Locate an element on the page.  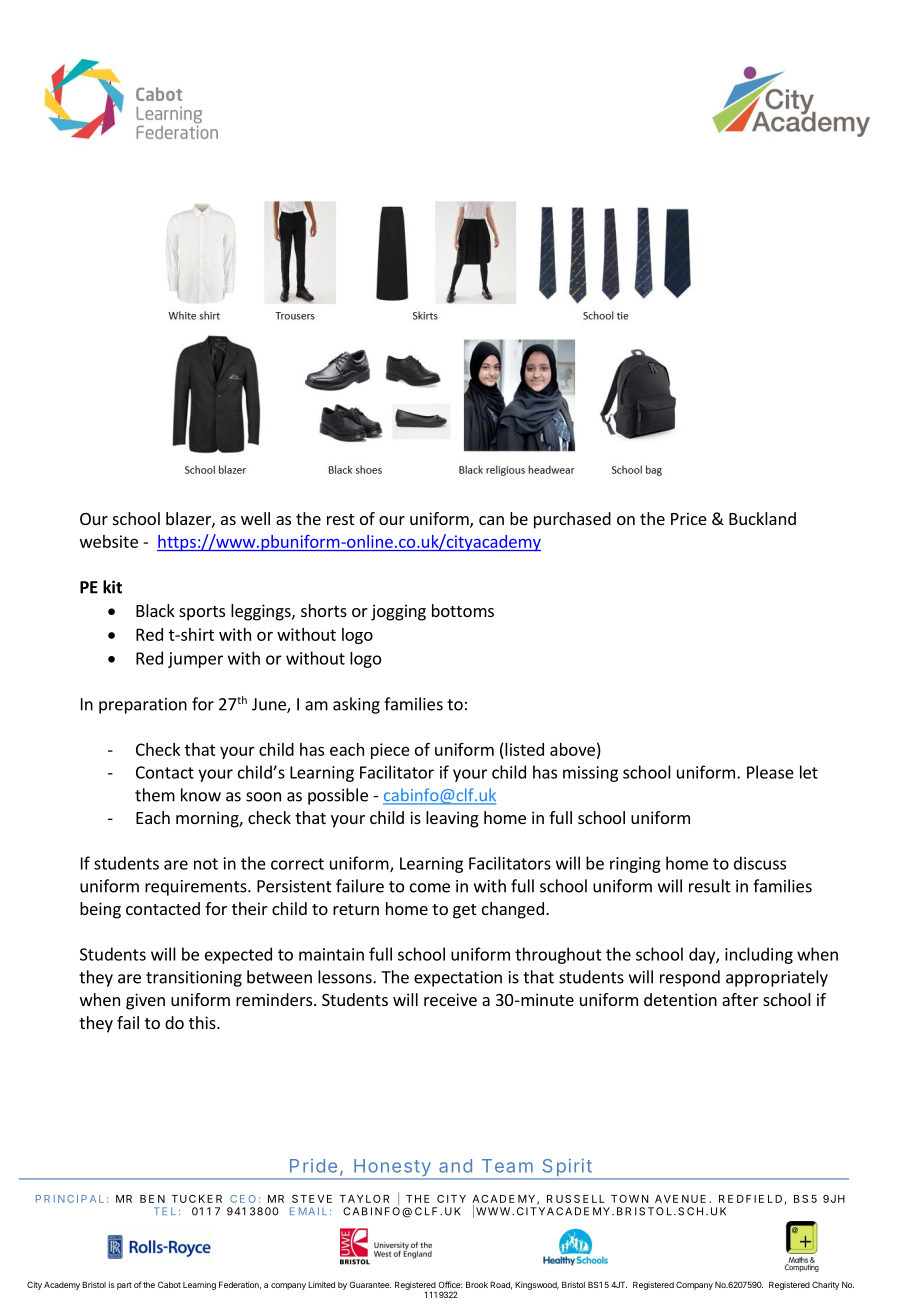
can is located at coordinates (491, 520).
